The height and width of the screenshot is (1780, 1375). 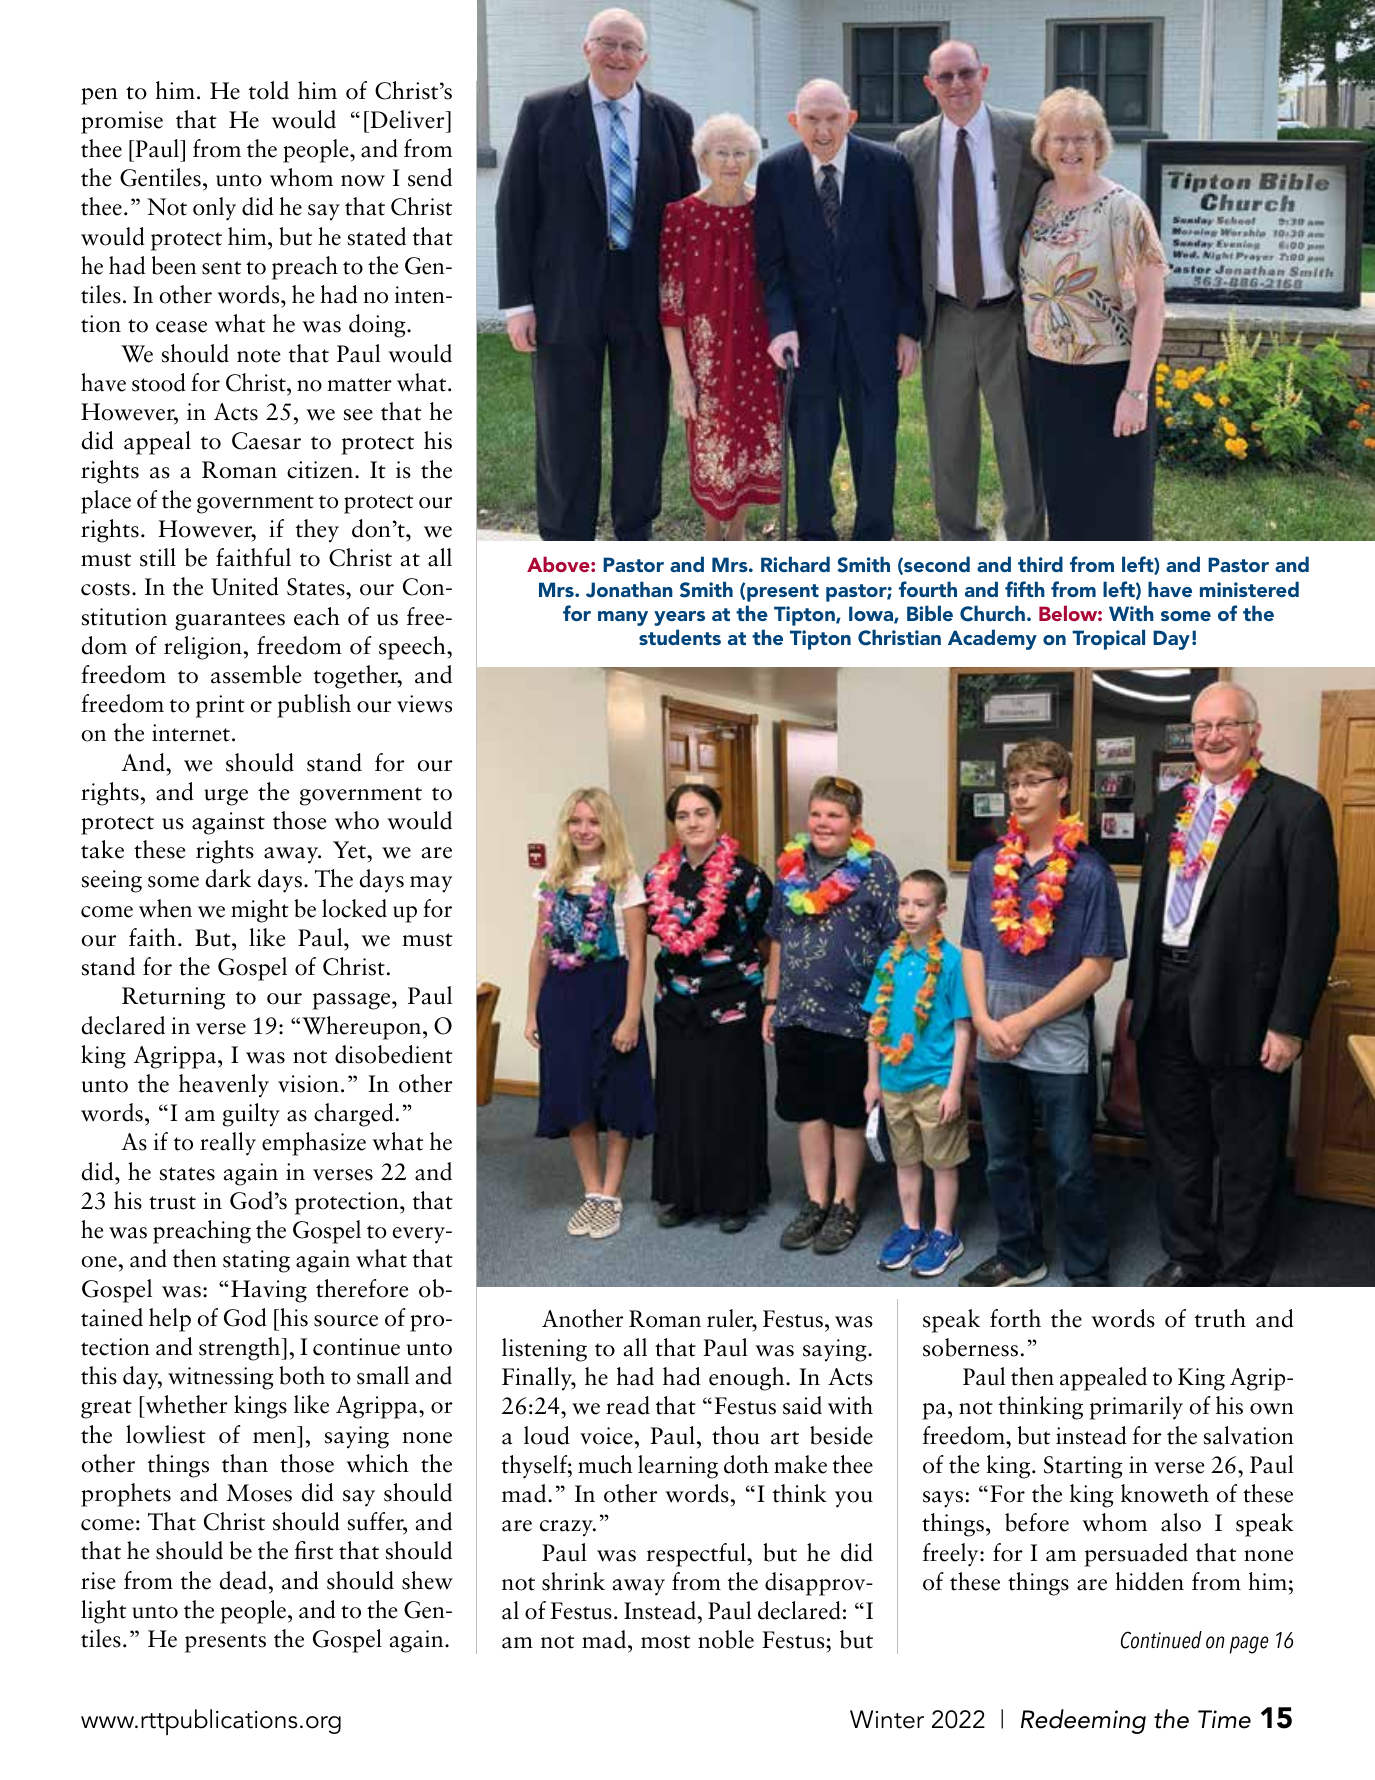 I want to click on third, so click(x=1040, y=564).
